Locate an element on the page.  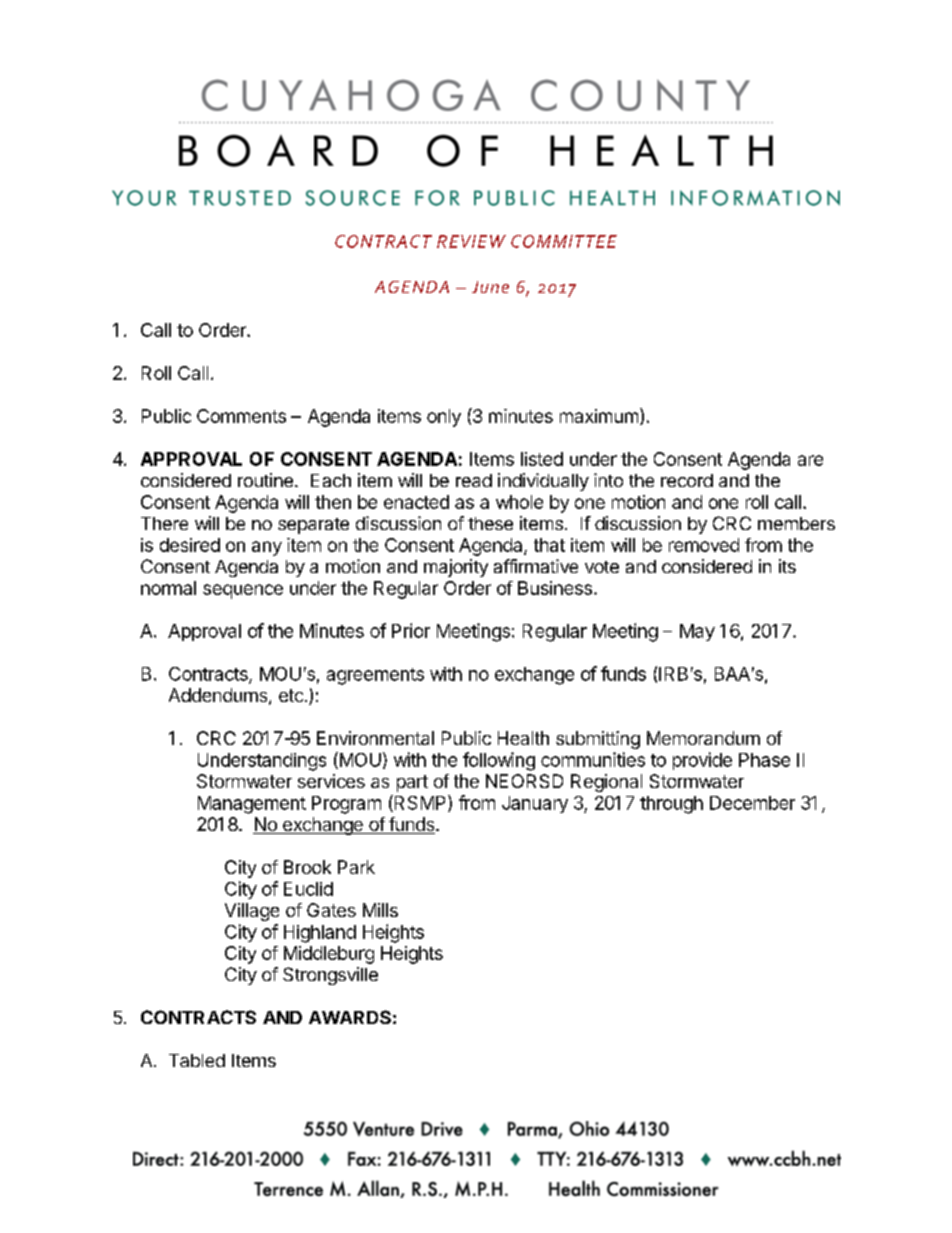
Tabled is located at coordinates (197, 1060).
